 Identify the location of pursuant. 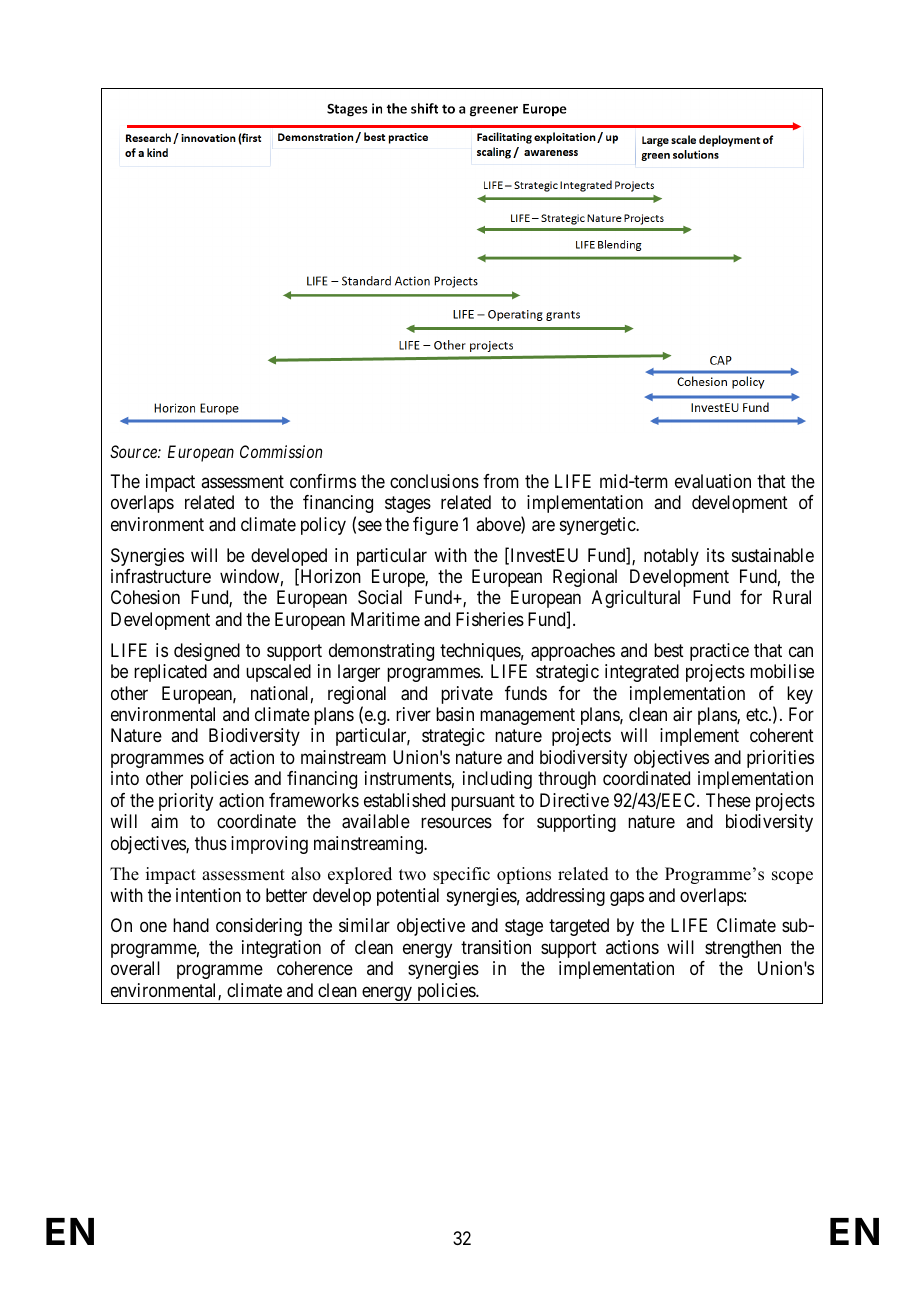
(483, 802).
